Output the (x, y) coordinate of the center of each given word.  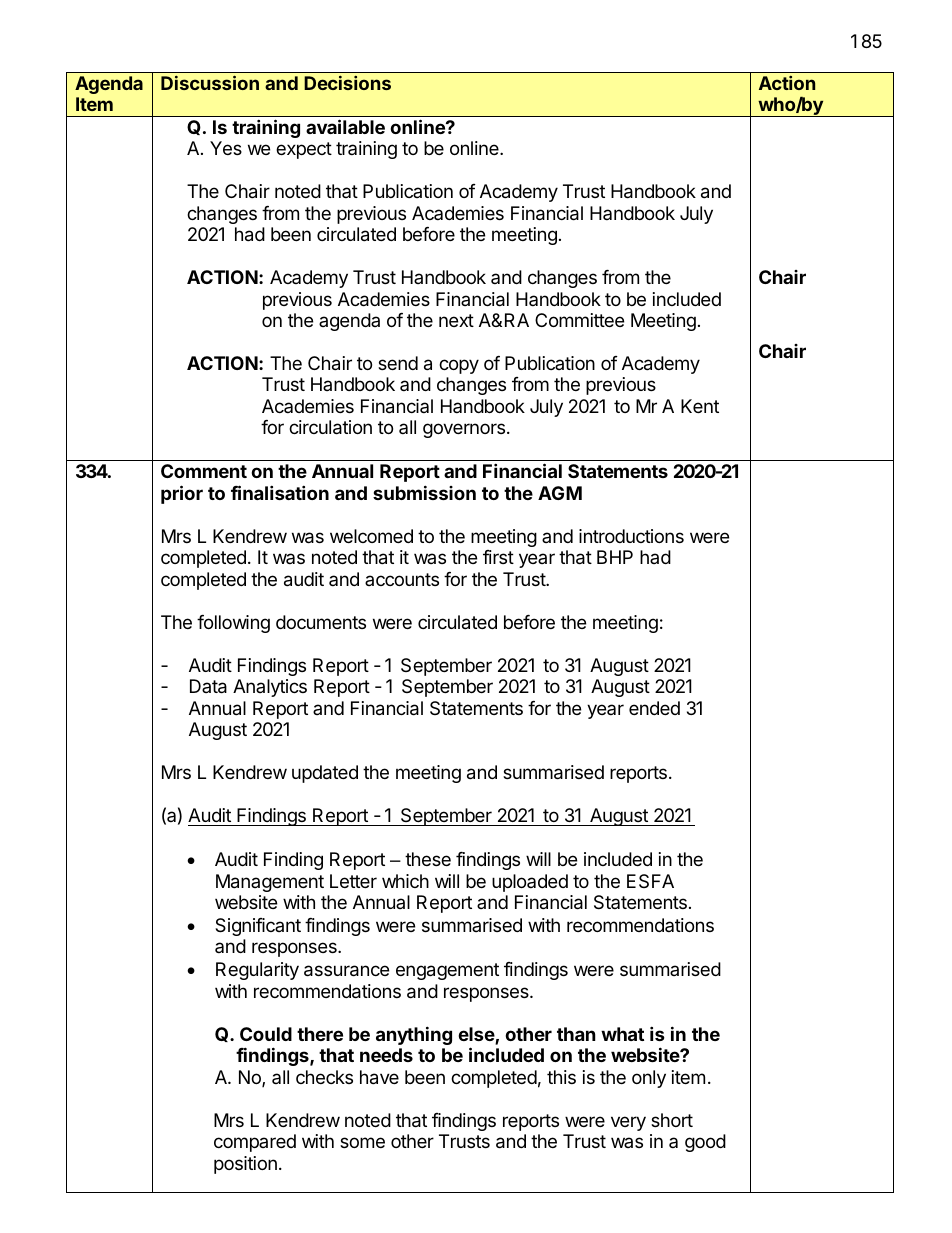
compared (255, 1143)
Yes (226, 148)
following (233, 624)
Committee (579, 320)
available (345, 126)
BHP (615, 557)
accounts (402, 579)
